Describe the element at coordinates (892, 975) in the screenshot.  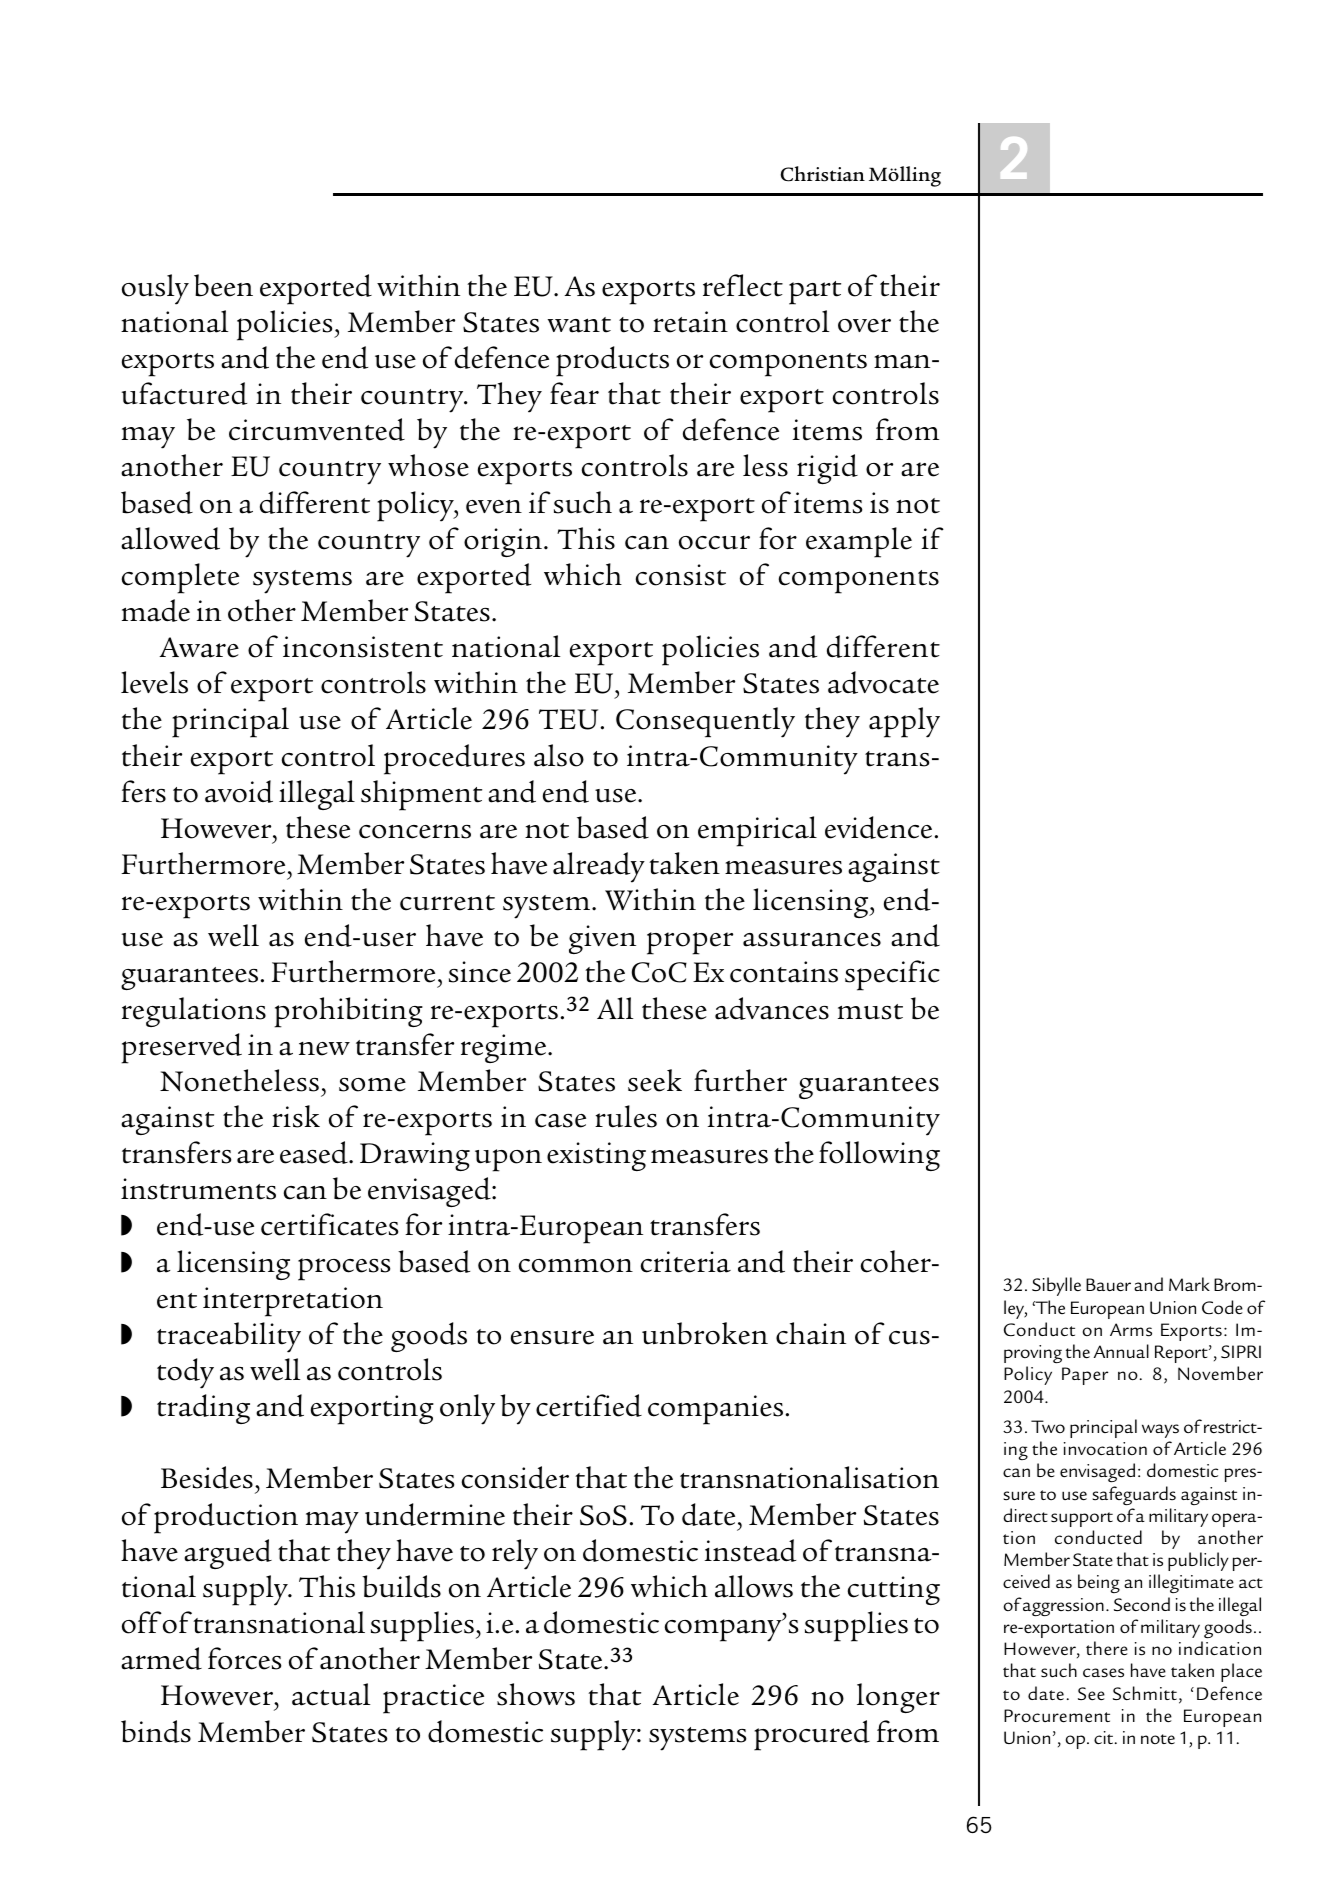
I see `specific` at that location.
